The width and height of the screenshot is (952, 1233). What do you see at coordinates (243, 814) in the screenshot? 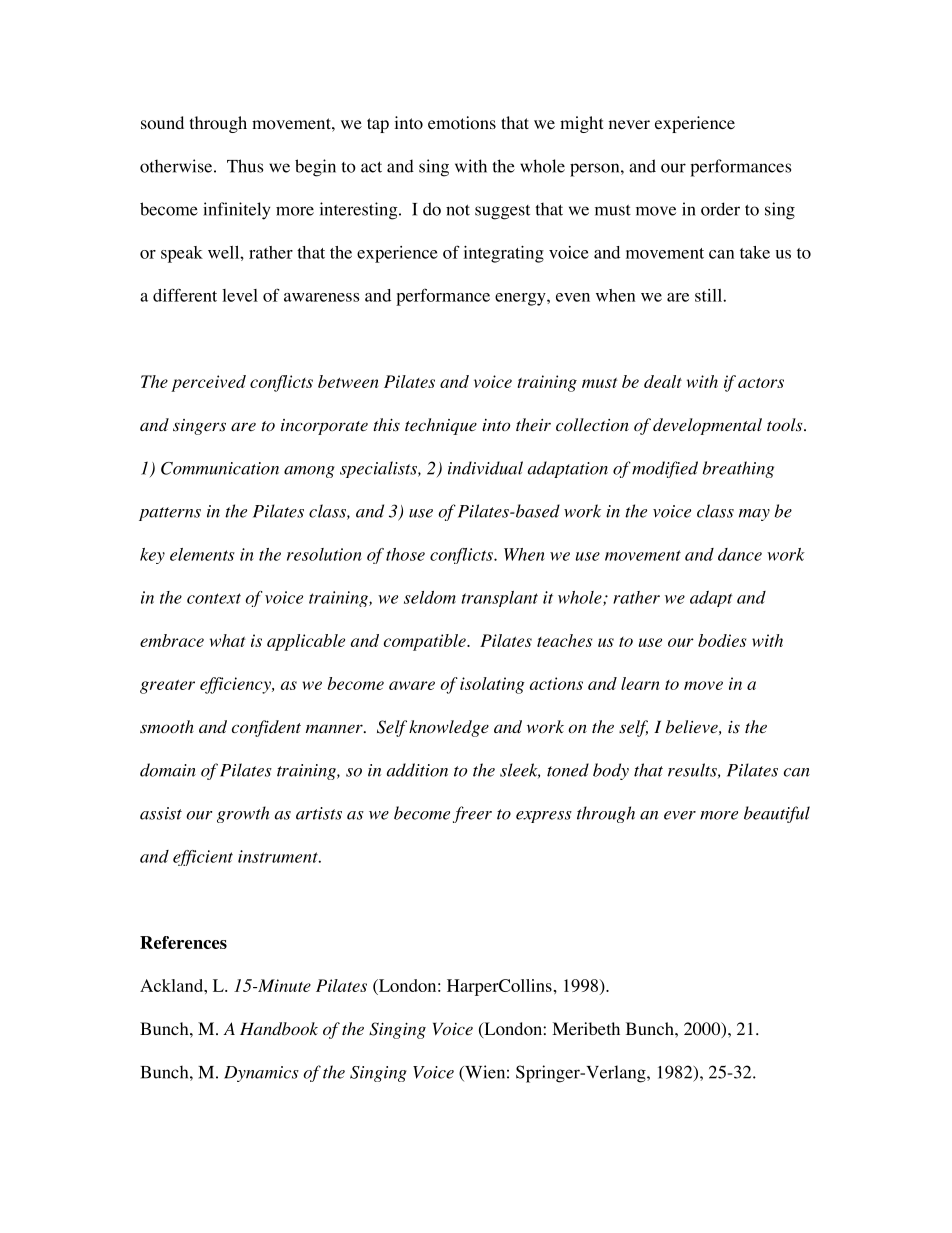
I see `growth` at bounding box center [243, 814].
